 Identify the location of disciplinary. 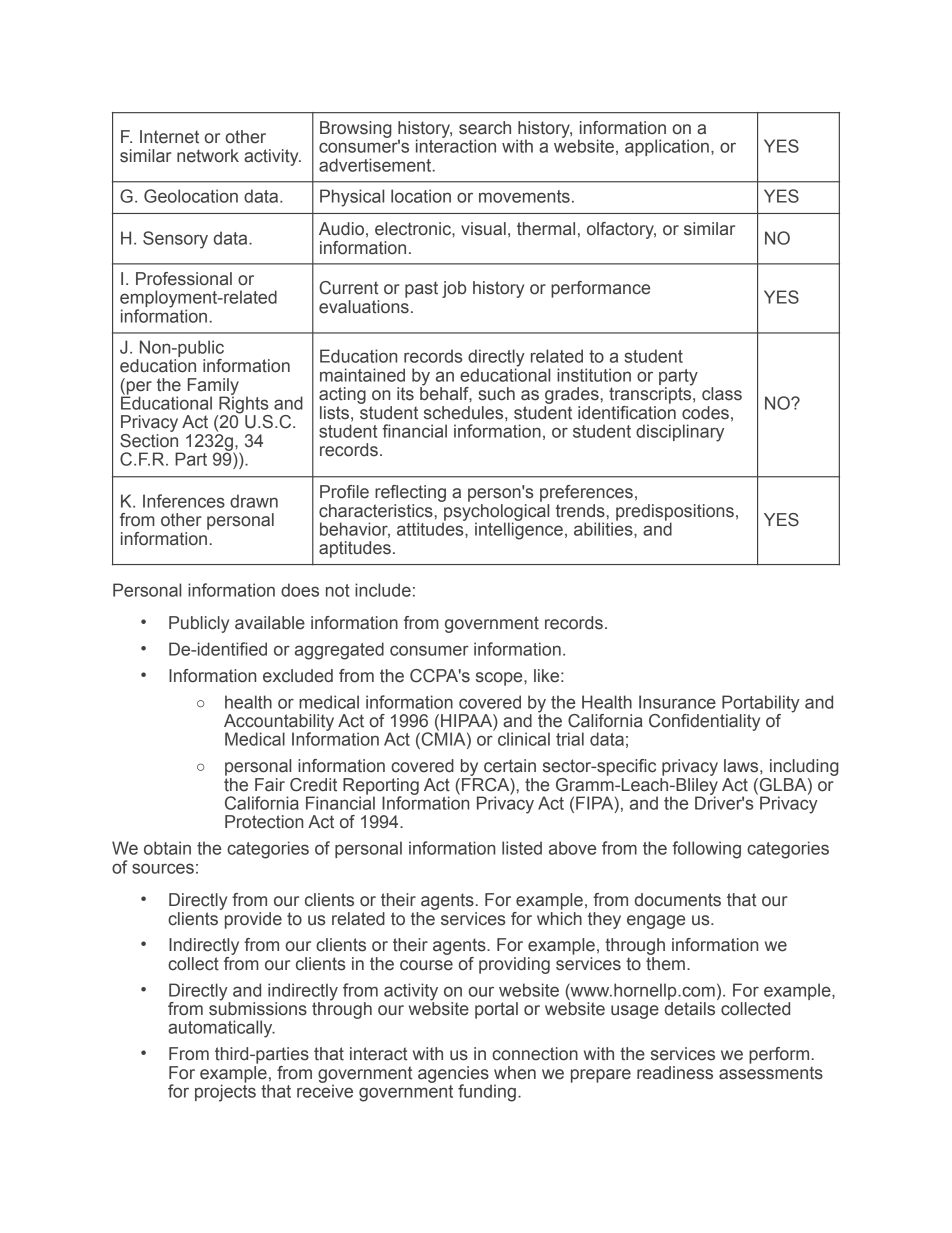
(680, 433).
